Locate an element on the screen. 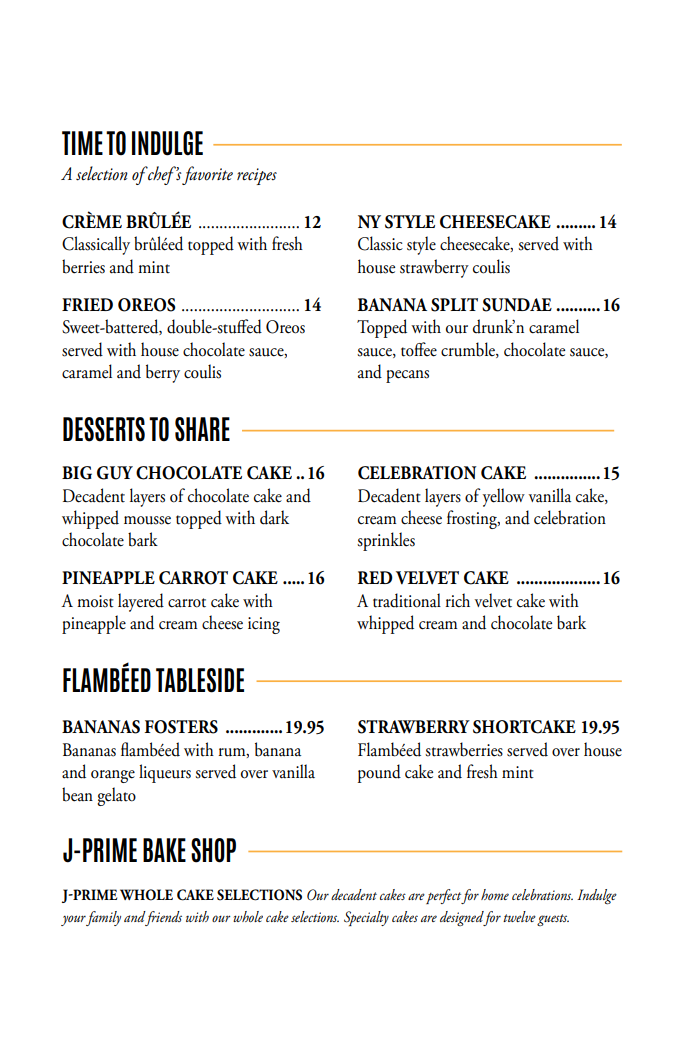  home is located at coordinates (495, 894).
